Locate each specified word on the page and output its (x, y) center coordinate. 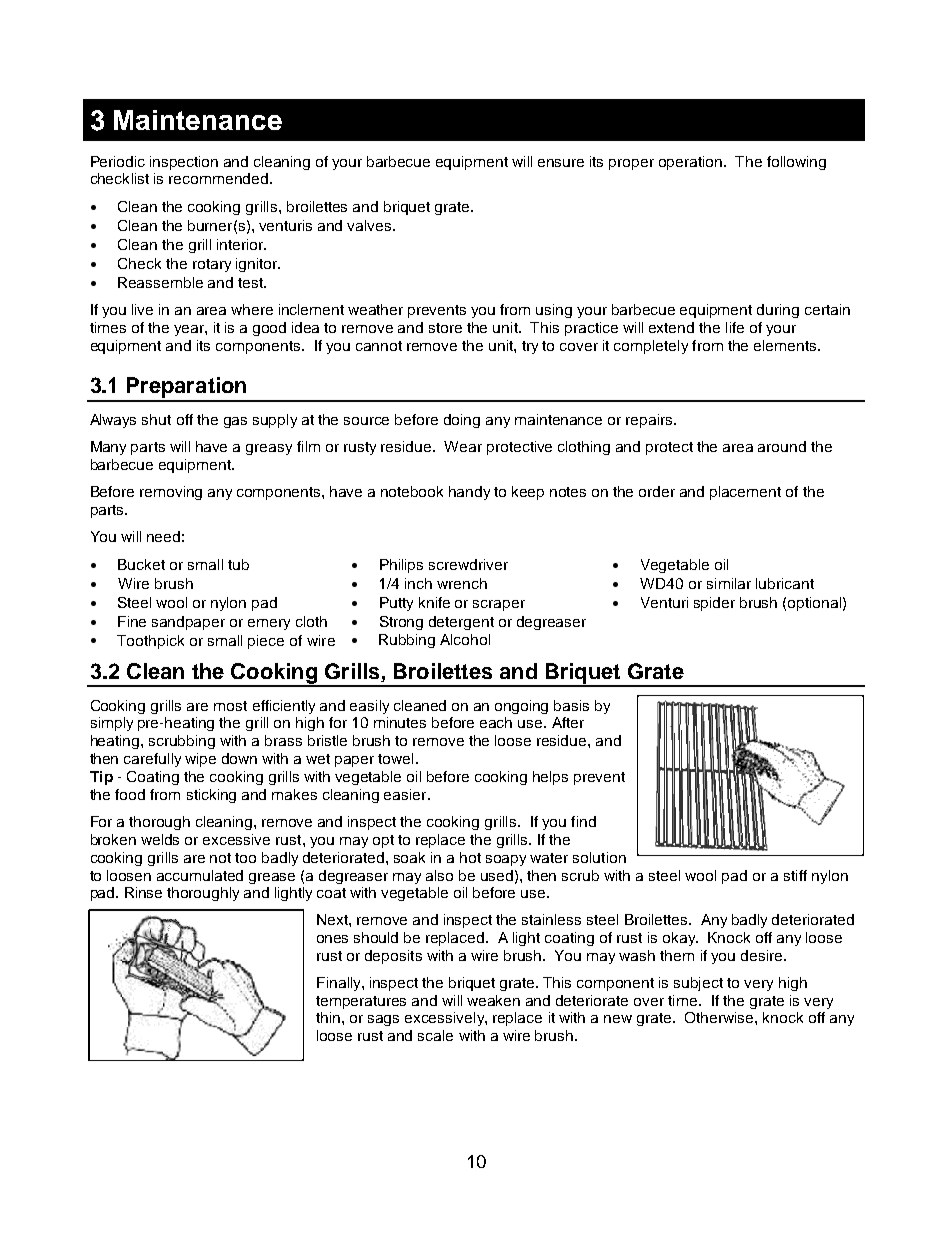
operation (690, 163)
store (445, 328)
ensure (561, 163)
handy (469, 493)
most (230, 706)
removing (171, 493)
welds (160, 839)
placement (745, 493)
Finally (340, 984)
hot (470, 857)
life (735, 327)
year (190, 330)
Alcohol (465, 639)
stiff (795, 875)
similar (729, 583)
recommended (218, 178)
